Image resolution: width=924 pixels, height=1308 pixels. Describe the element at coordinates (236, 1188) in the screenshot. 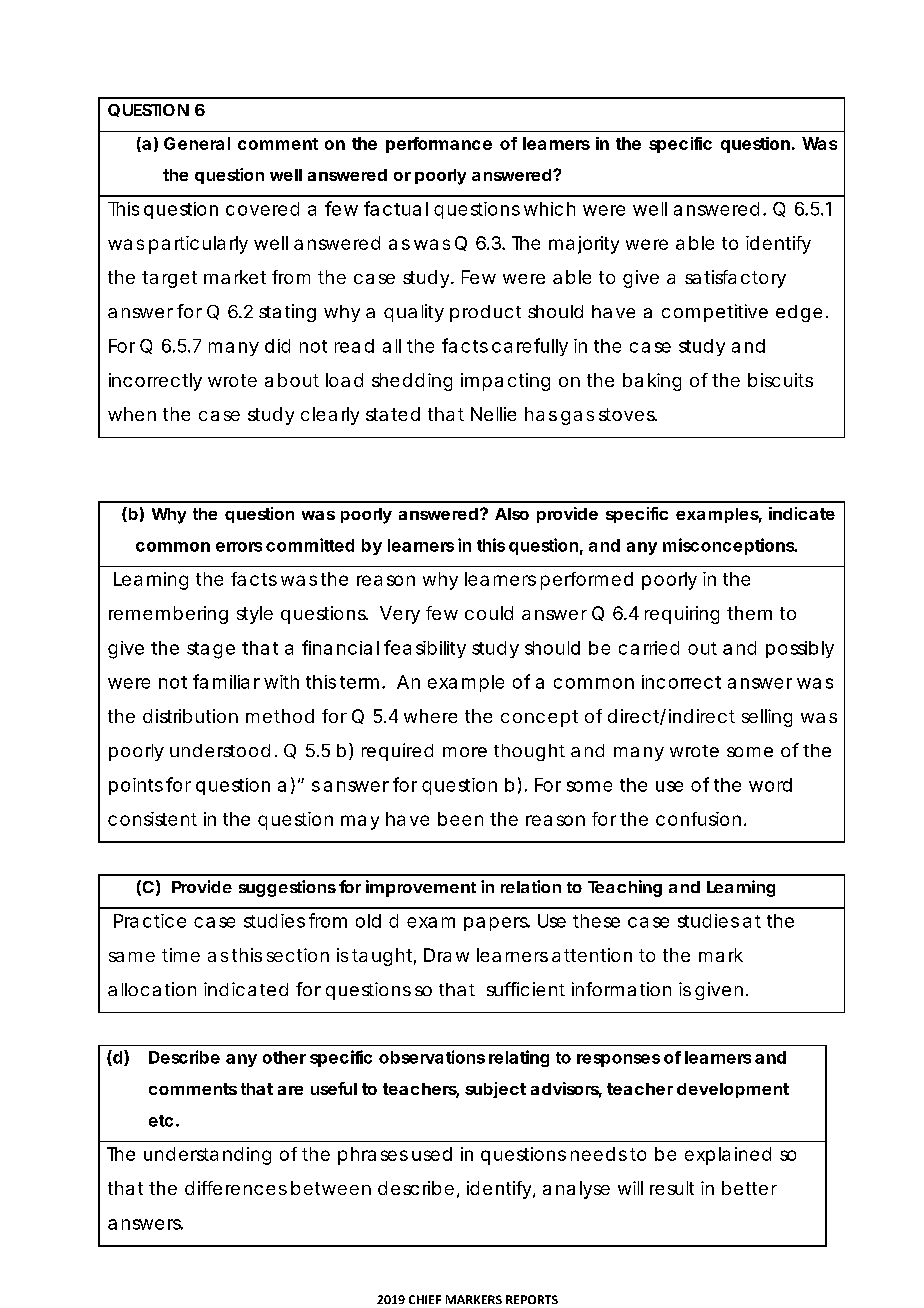

I see `differences` at that location.
